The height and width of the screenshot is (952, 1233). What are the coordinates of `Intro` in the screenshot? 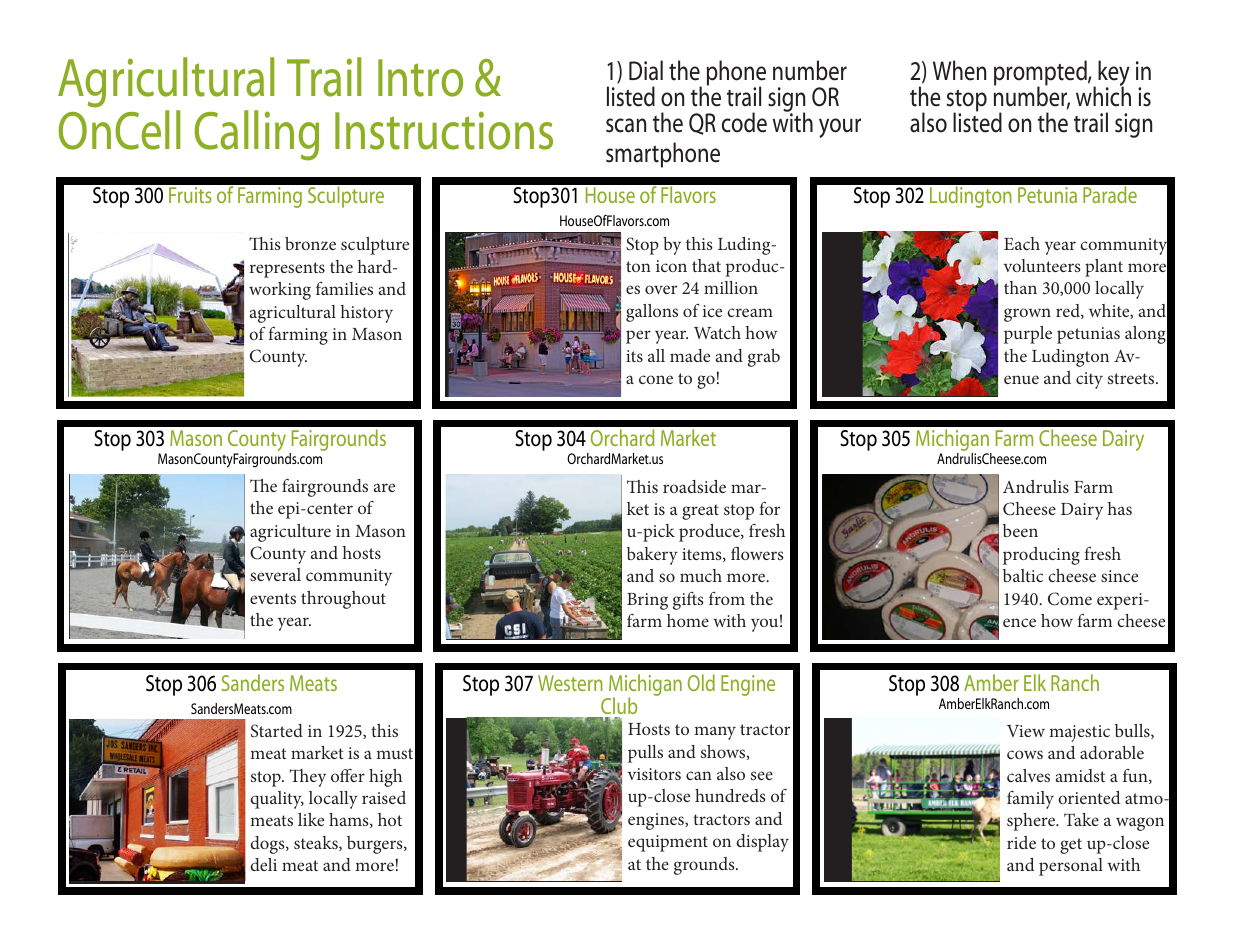 It's located at (420, 78).
